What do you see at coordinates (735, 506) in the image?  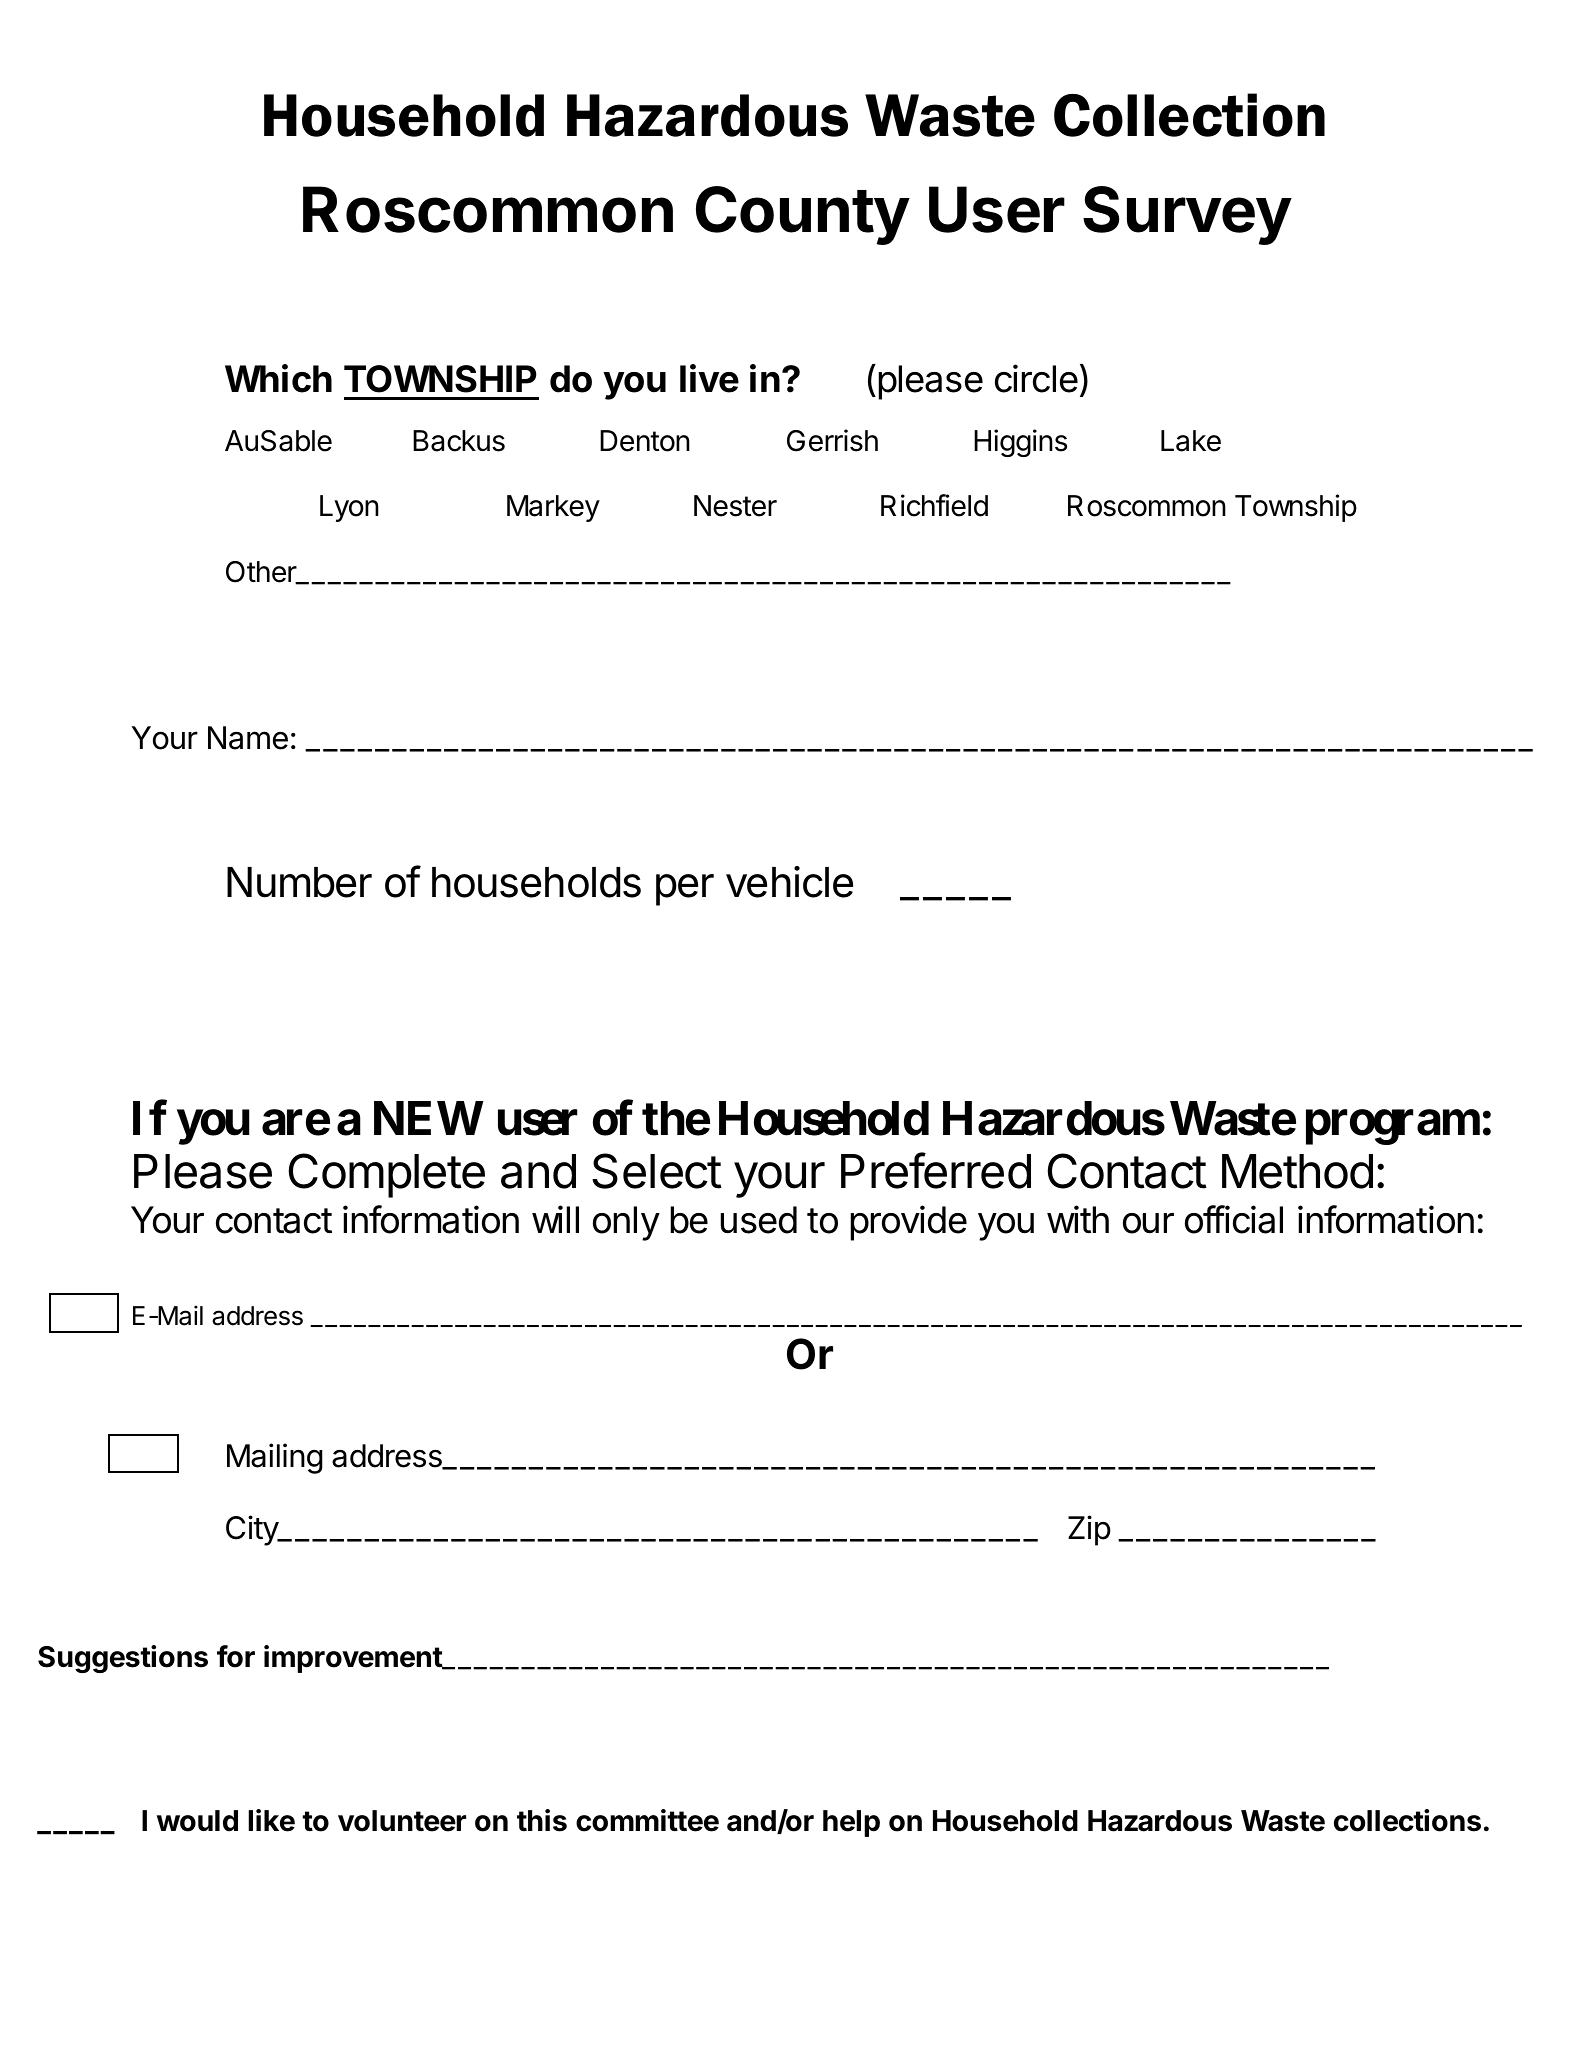 I see `Nester` at bounding box center [735, 506].
